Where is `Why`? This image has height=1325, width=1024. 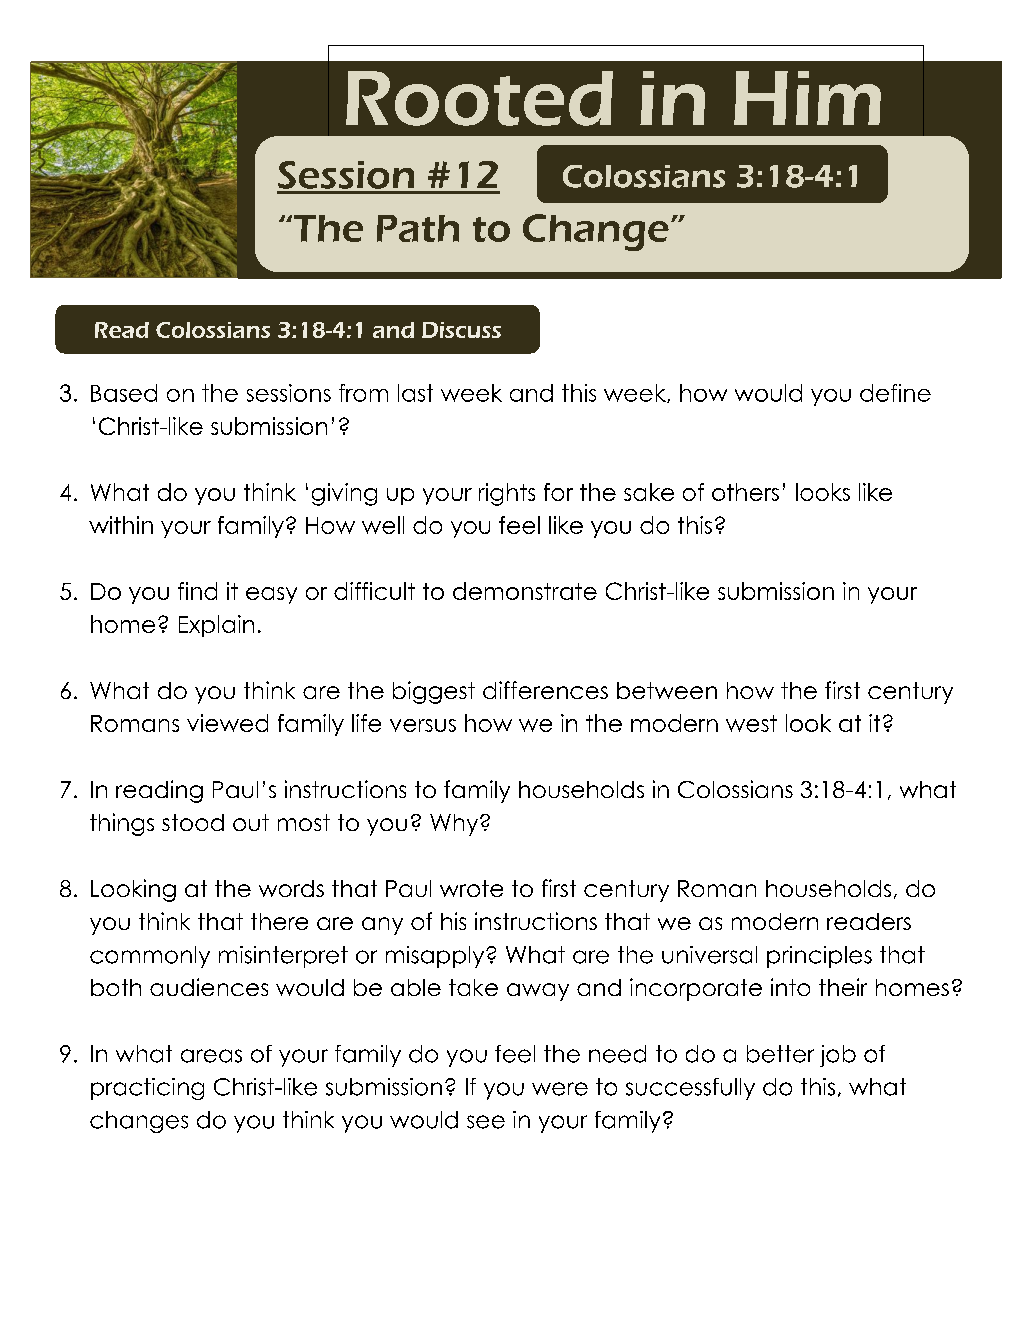 Why is located at coordinates (455, 825).
